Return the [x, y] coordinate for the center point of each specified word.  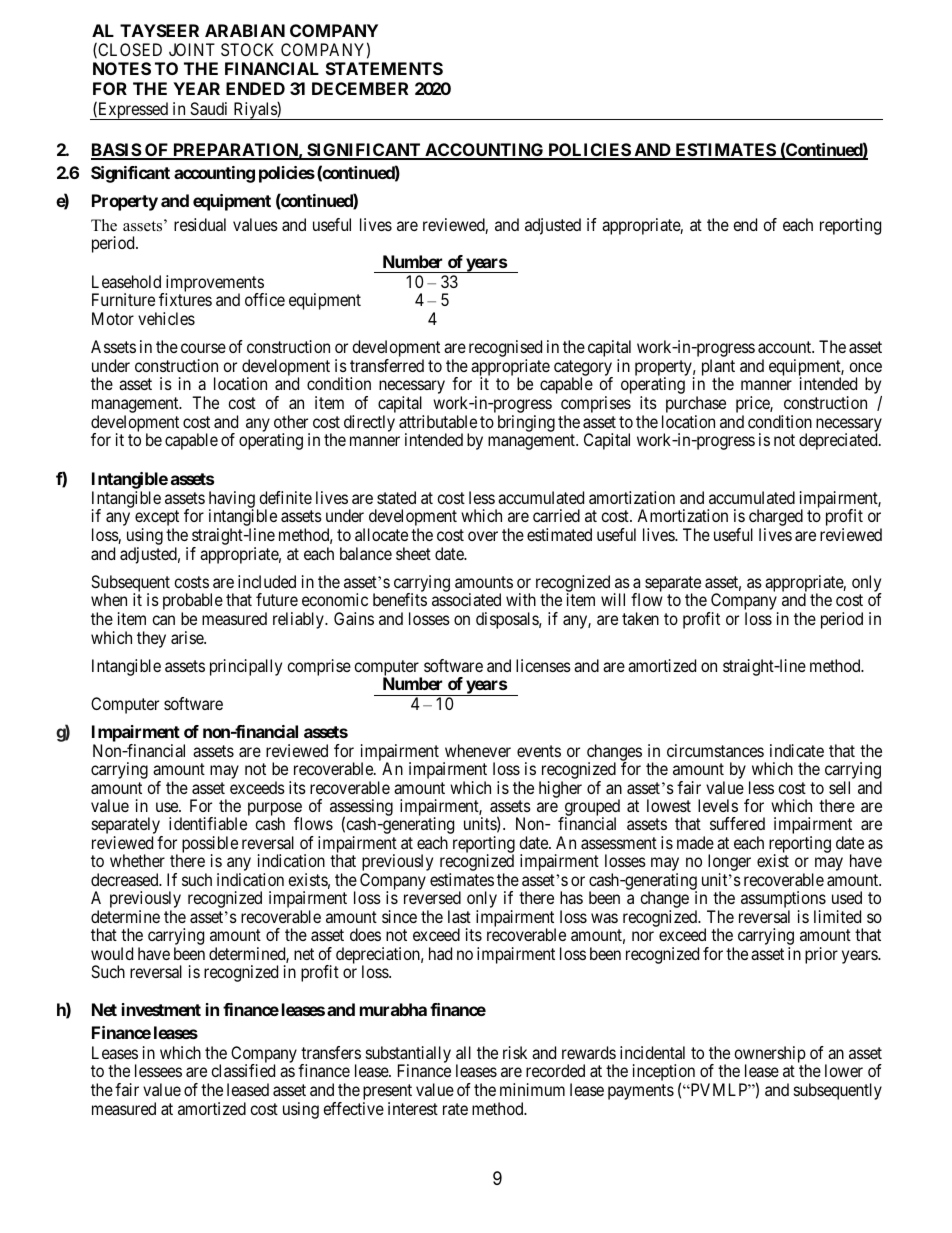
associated [466, 599]
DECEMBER [360, 88]
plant [718, 368]
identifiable [208, 823]
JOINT [192, 49]
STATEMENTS [384, 68]
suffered [737, 823]
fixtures [185, 299]
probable [193, 603]
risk [515, 1052]
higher [560, 789]
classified [243, 1070]
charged [776, 519]
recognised [505, 350]
